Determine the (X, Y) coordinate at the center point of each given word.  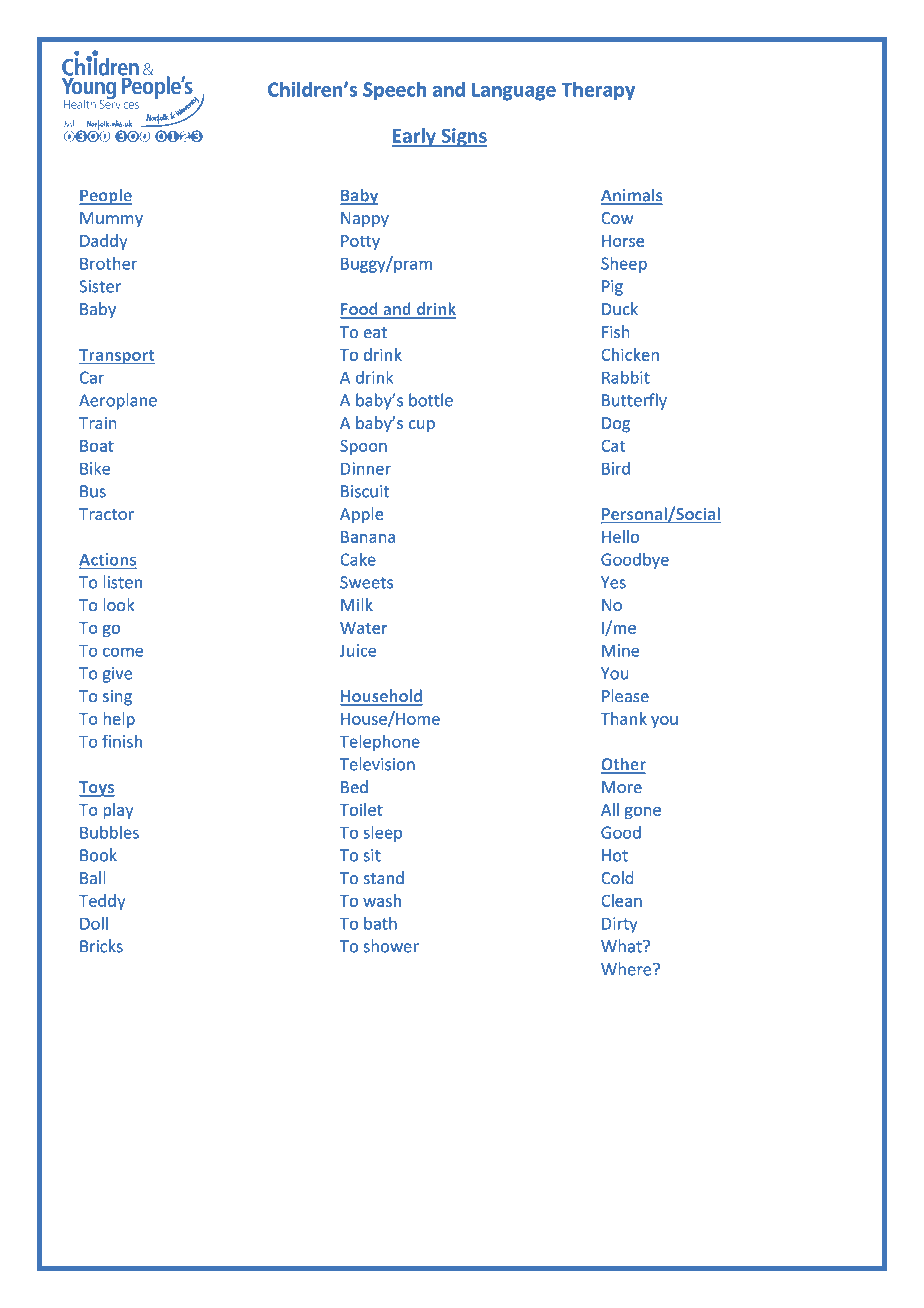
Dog (616, 425)
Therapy (598, 91)
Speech (394, 91)
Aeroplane (118, 401)
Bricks (101, 946)
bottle (431, 400)
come (123, 652)
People (106, 196)
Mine (621, 650)
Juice (358, 650)
